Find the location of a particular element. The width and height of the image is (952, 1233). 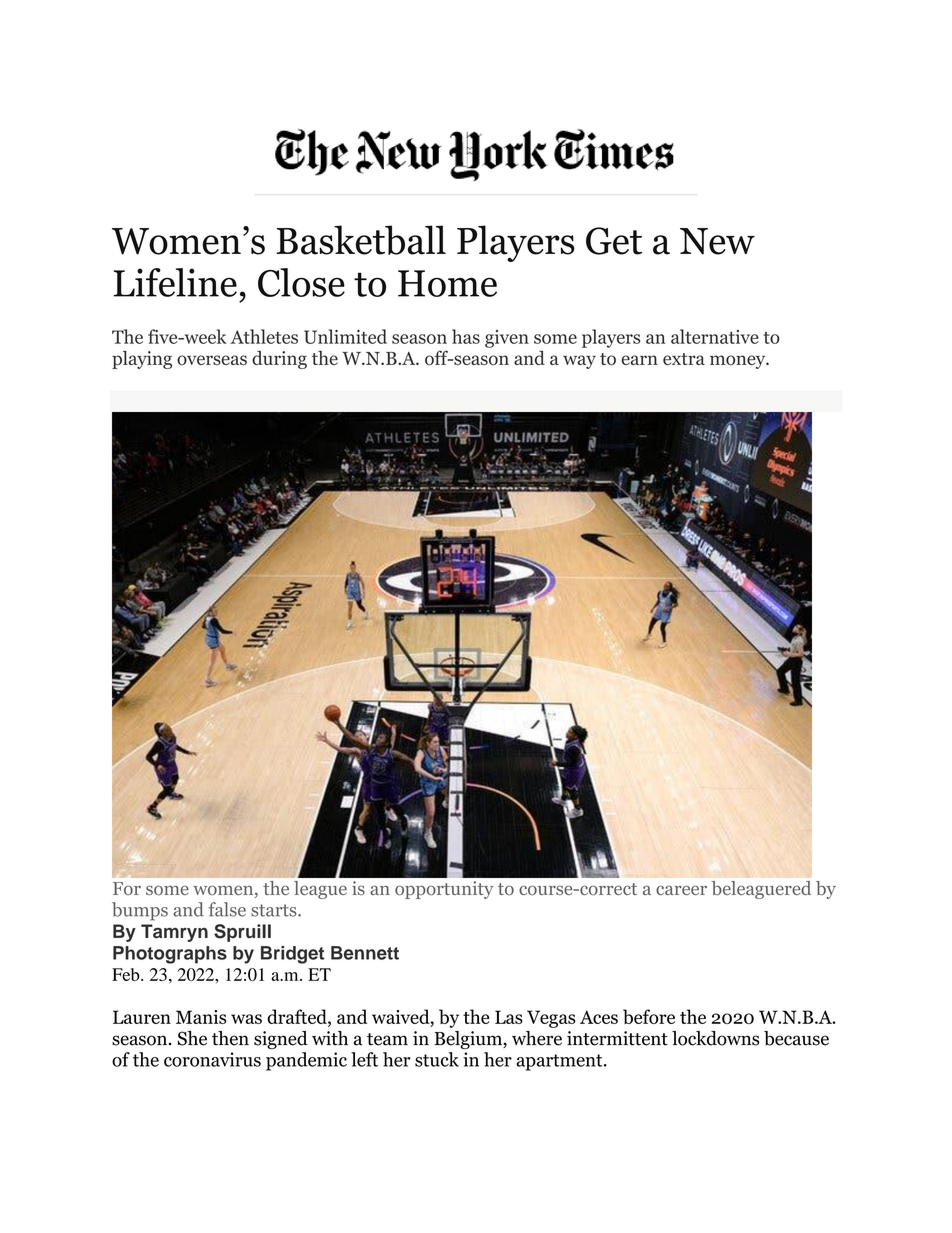

starts is located at coordinates (275, 910).
